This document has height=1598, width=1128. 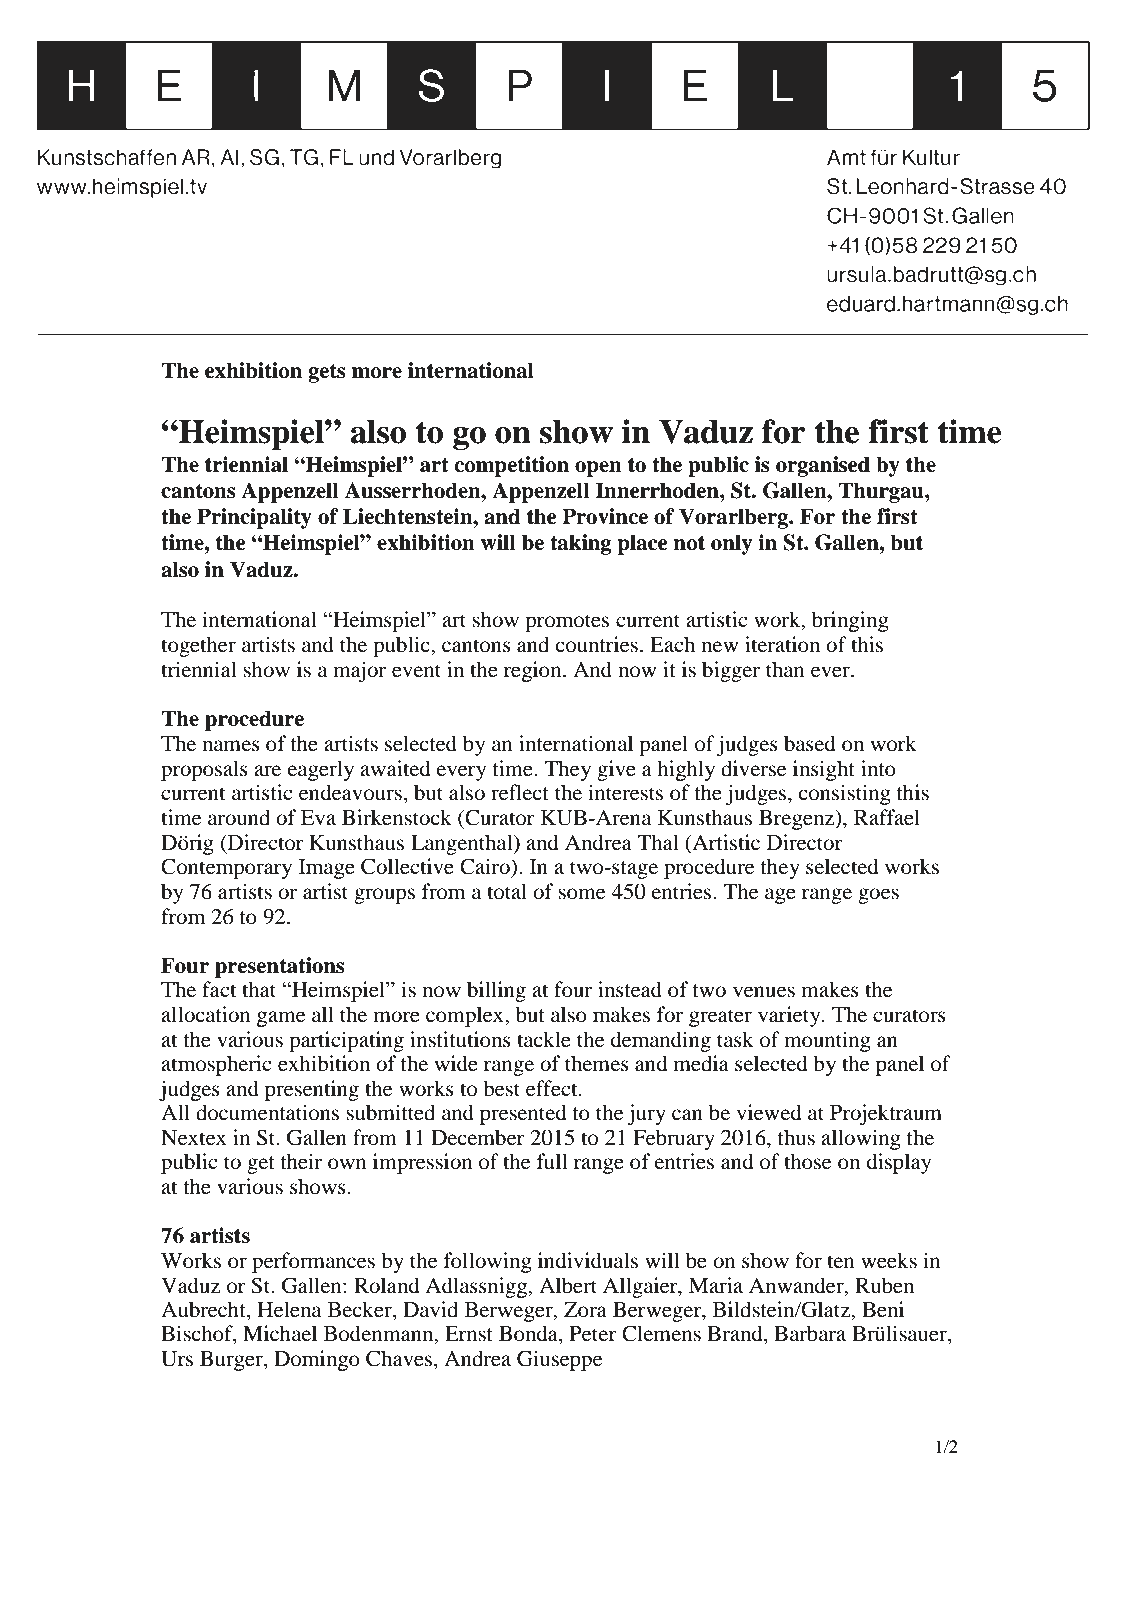 I want to click on Michael, so click(x=280, y=1333).
